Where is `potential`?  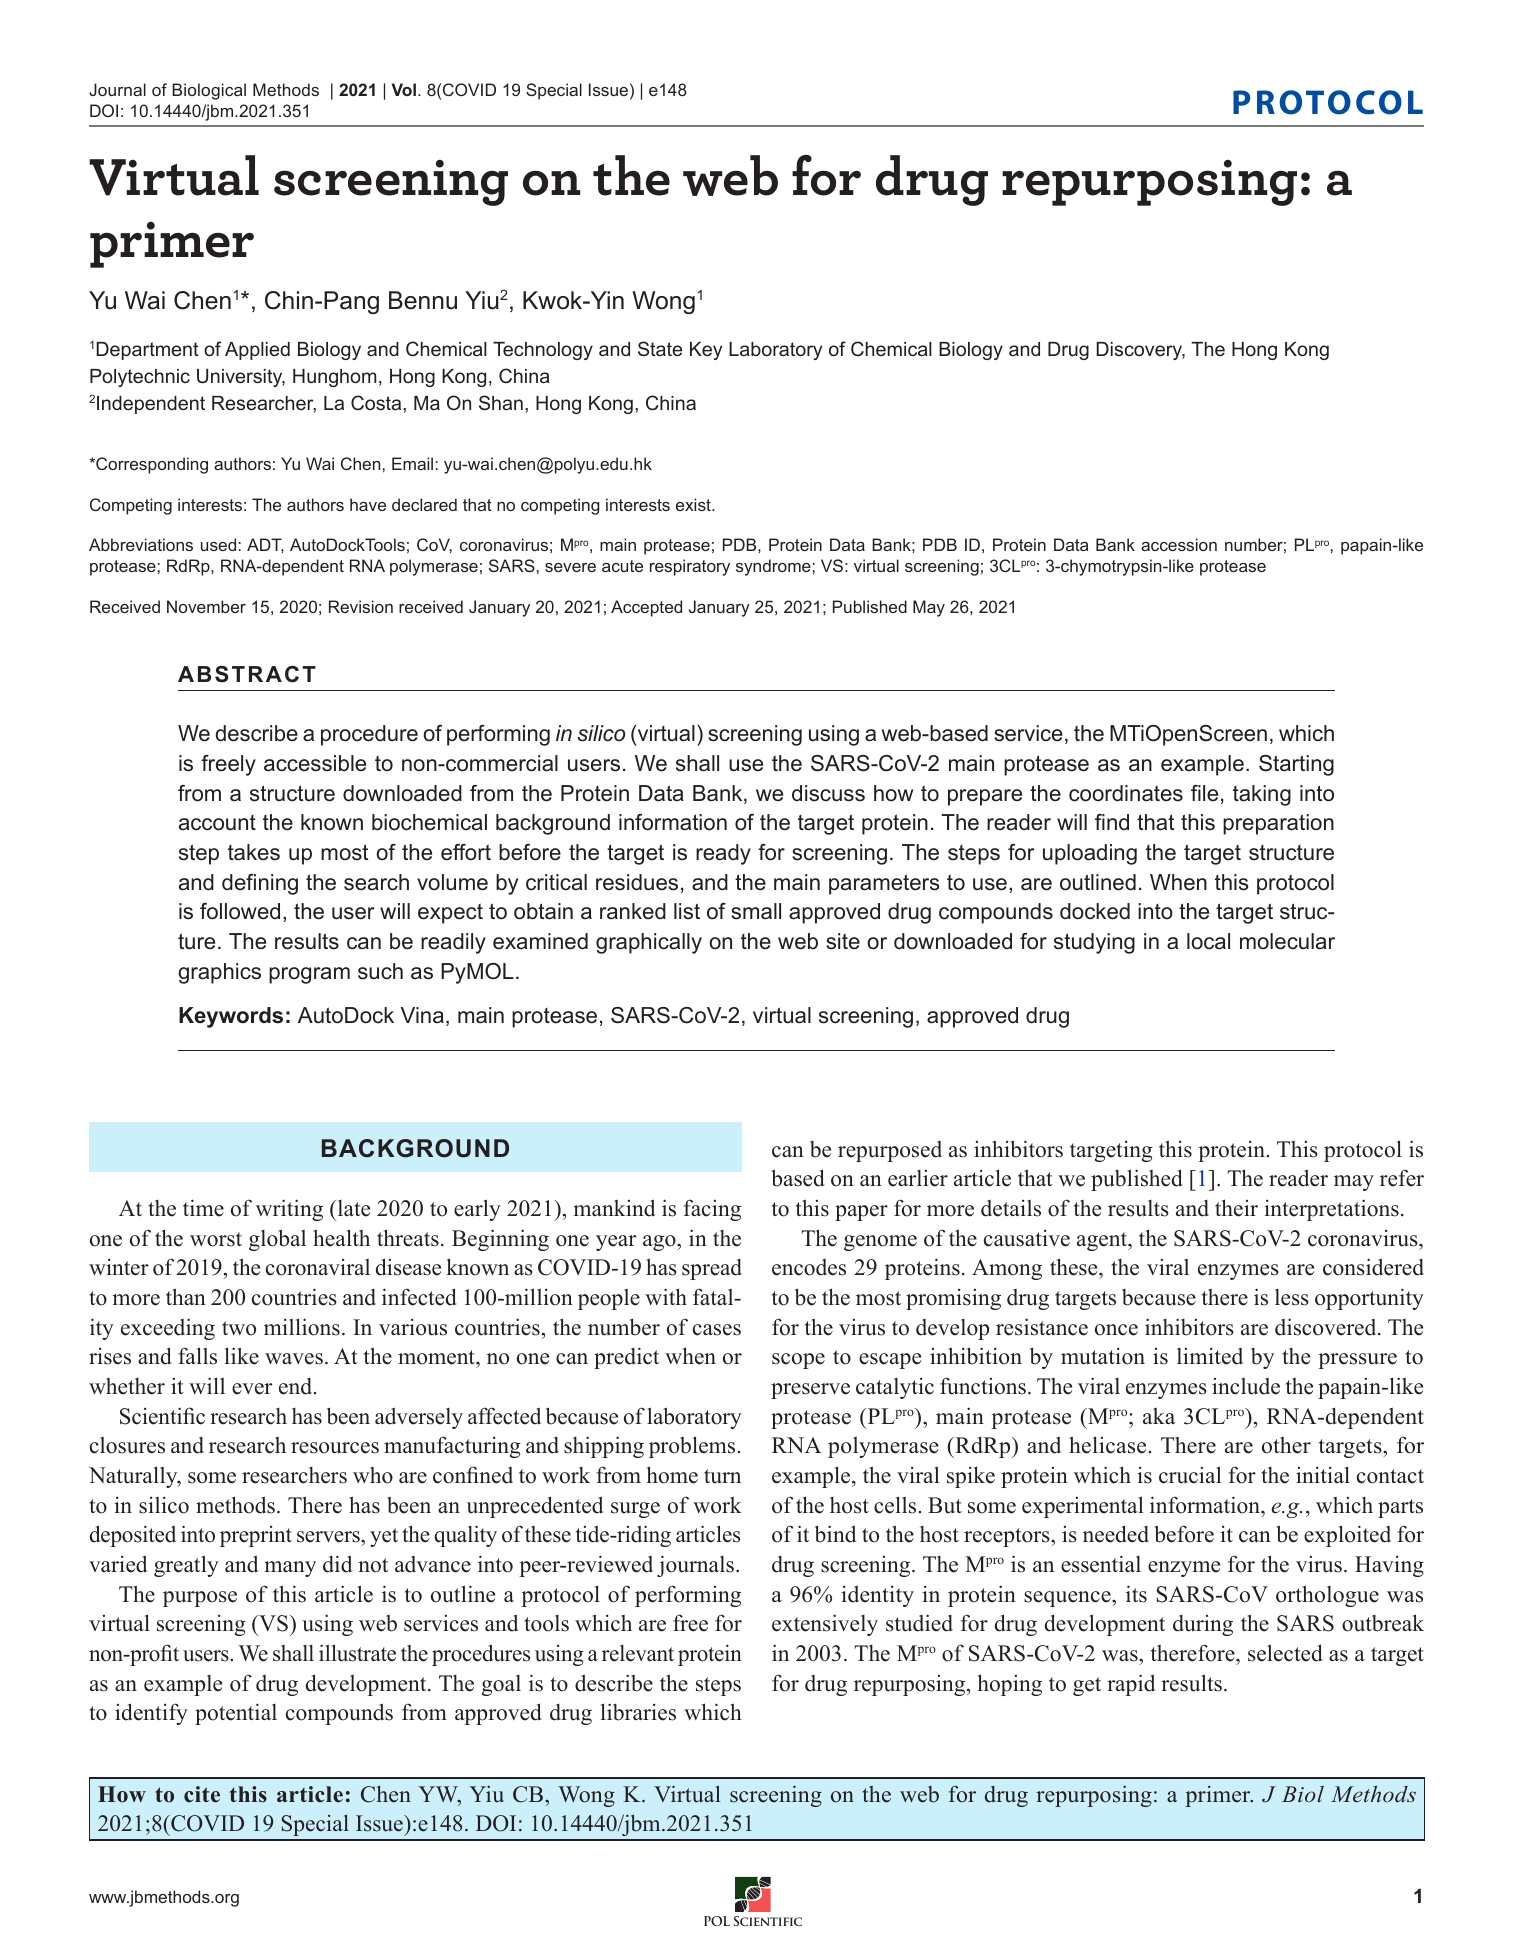
potential is located at coordinates (236, 1714).
